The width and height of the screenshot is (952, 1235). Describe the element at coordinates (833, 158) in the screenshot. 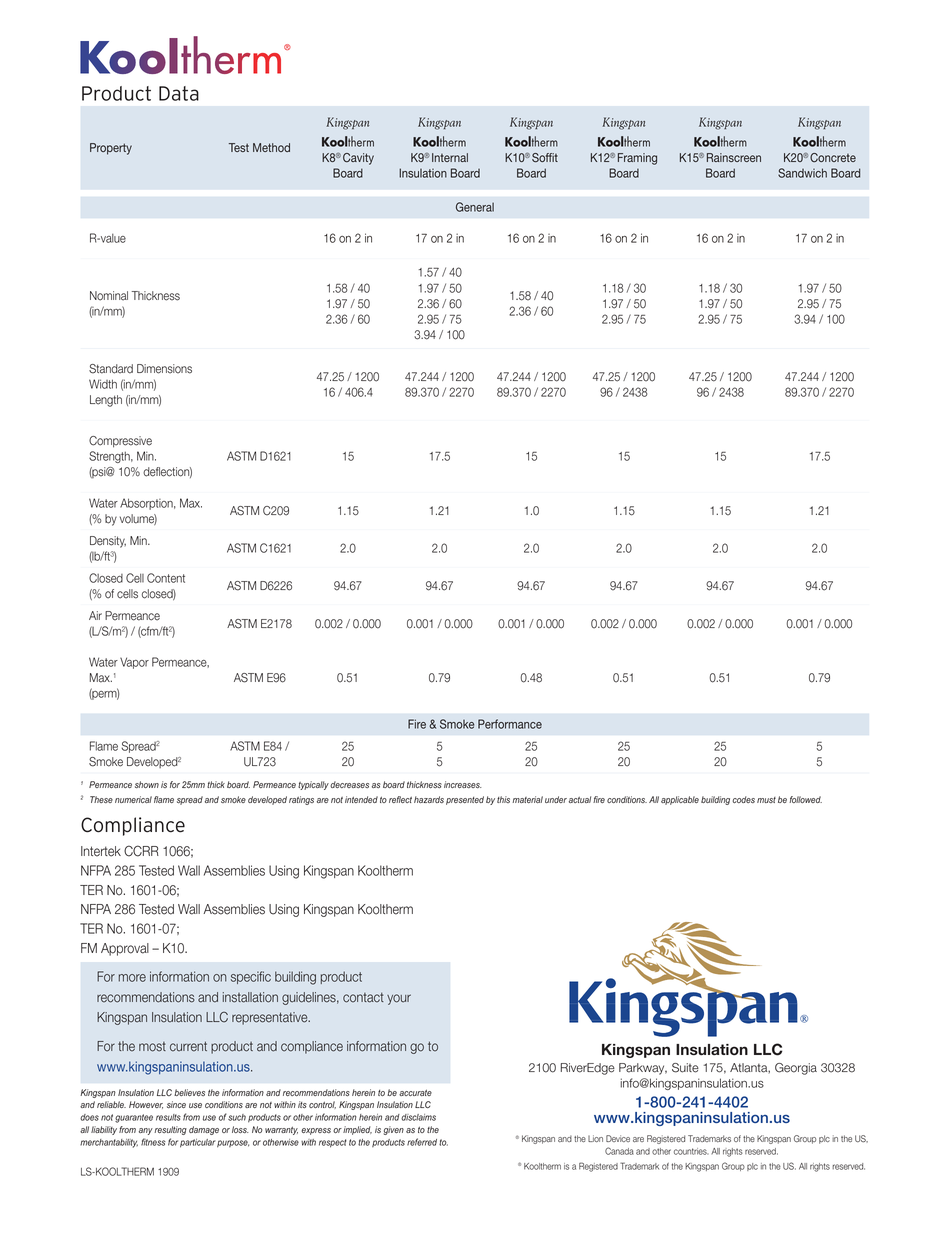

I see `Concrete` at that location.
